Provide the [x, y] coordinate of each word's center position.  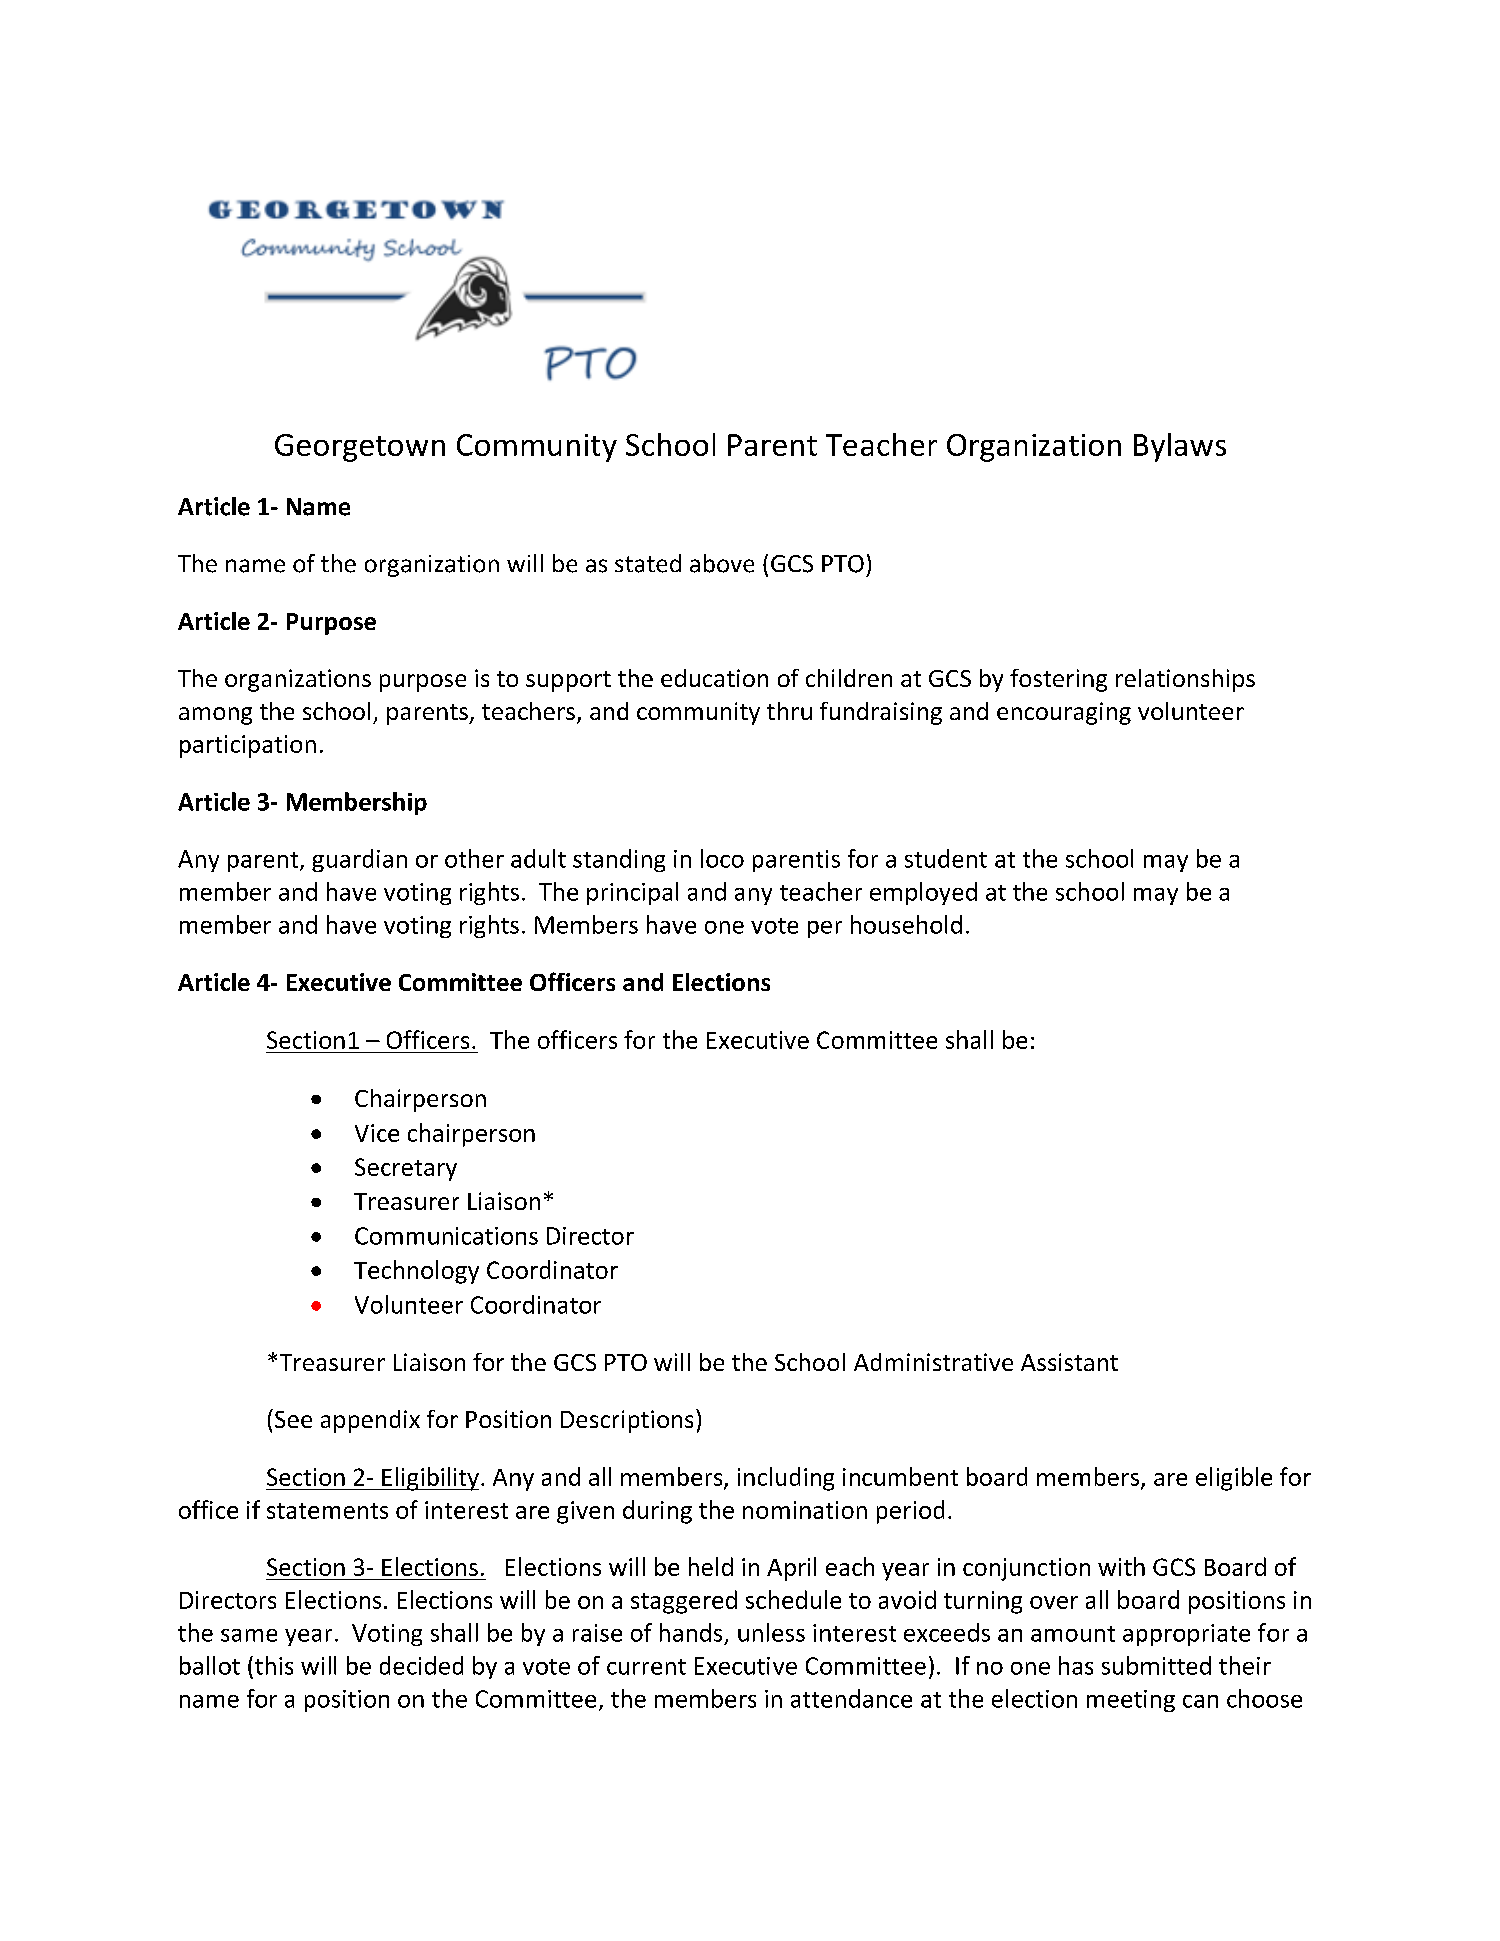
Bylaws [1180, 447]
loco [722, 858]
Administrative [933, 1362]
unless [771, 1632]
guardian [359, 860]
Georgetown [360, 448]
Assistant [1069, 1362]
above [722, 563]
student [946, 858]
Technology [416, 1272]
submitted [1156, 1665]
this [274, 1665]
